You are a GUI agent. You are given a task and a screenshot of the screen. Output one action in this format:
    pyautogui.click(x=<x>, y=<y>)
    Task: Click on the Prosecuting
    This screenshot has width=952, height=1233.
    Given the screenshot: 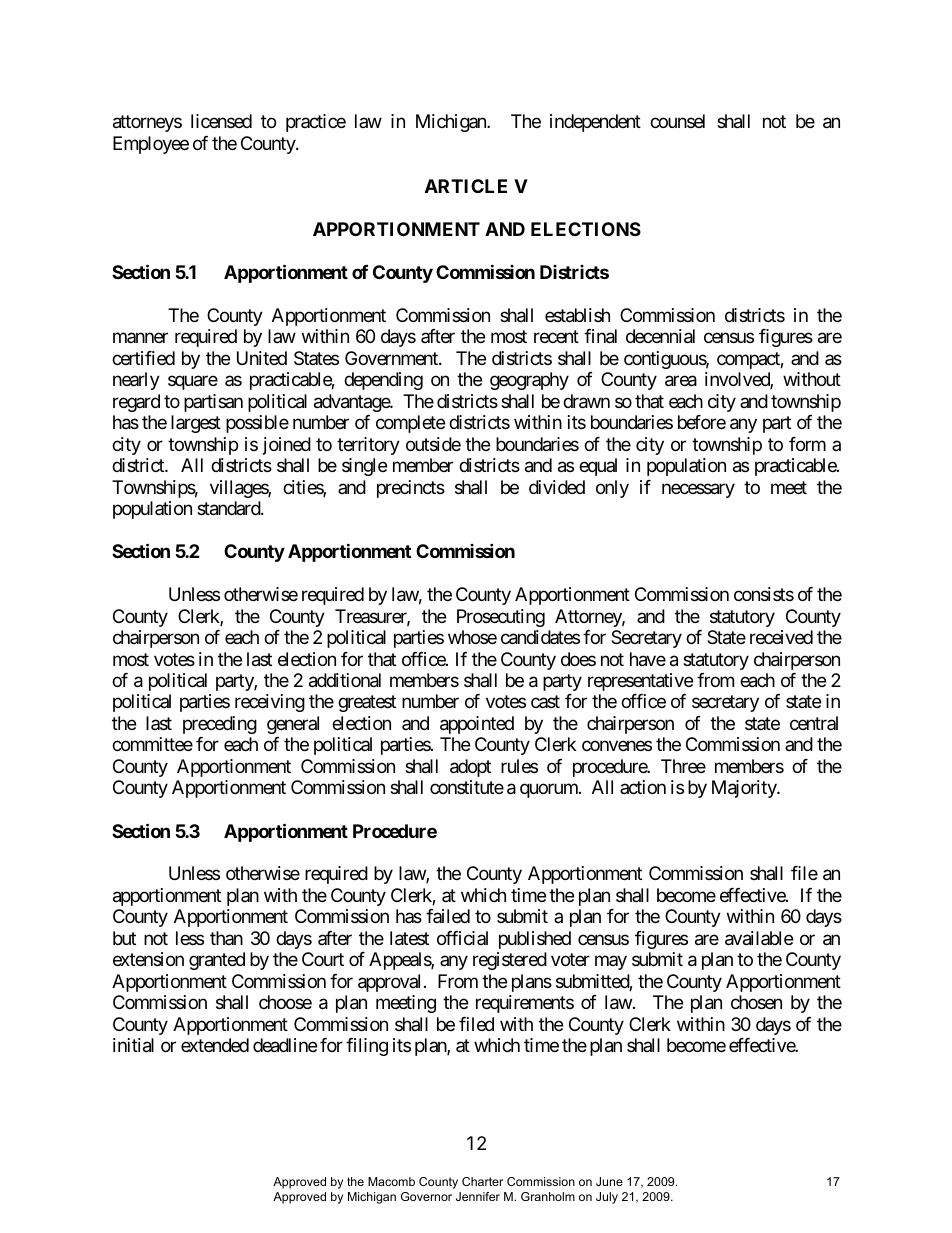 What is the action you would take?
    pyautogui.click(x=501, y=618)
